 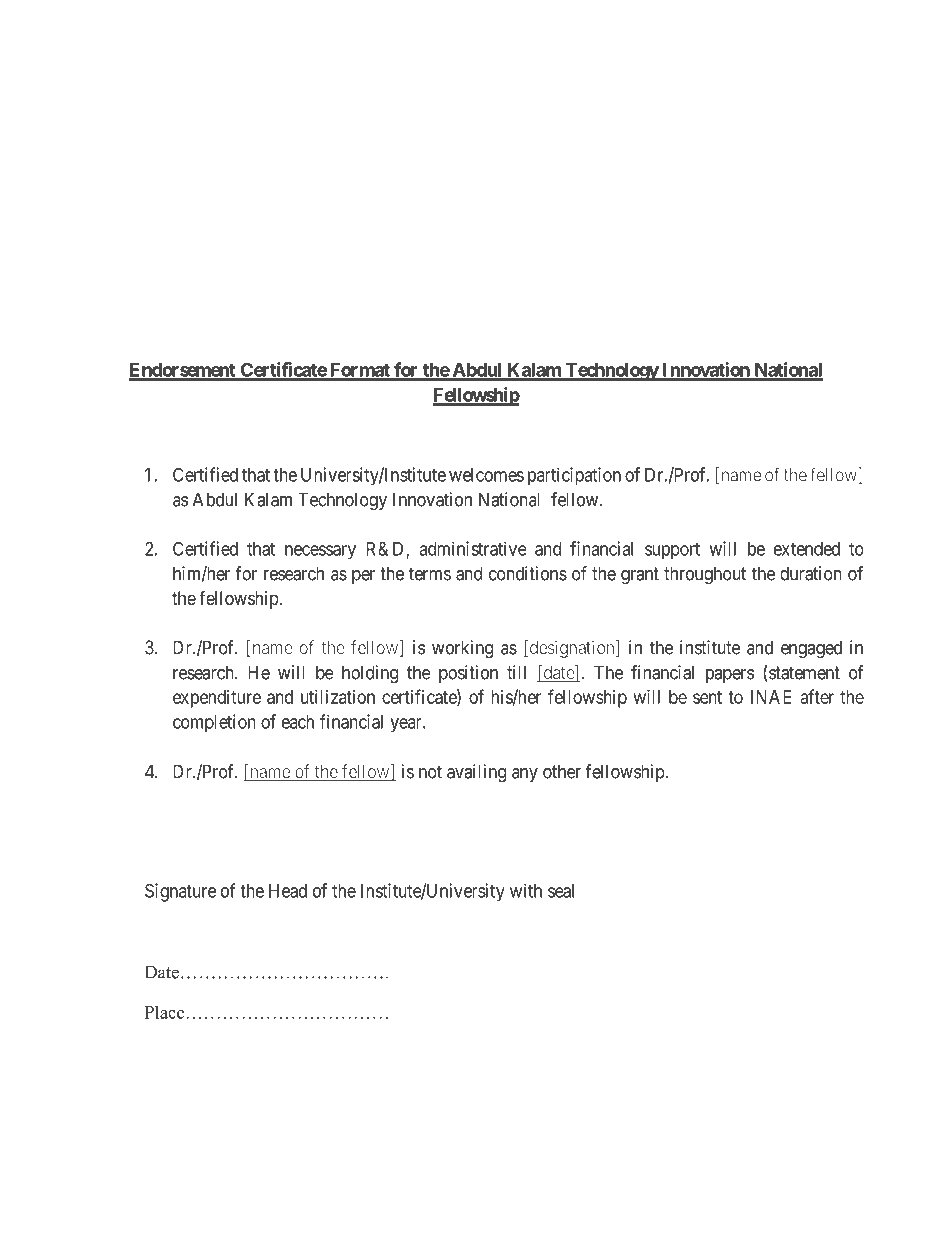 What do you see at coordinates (164, 1012) in the screenshot?
I see `Place` at bounding box center [164, 1012].
